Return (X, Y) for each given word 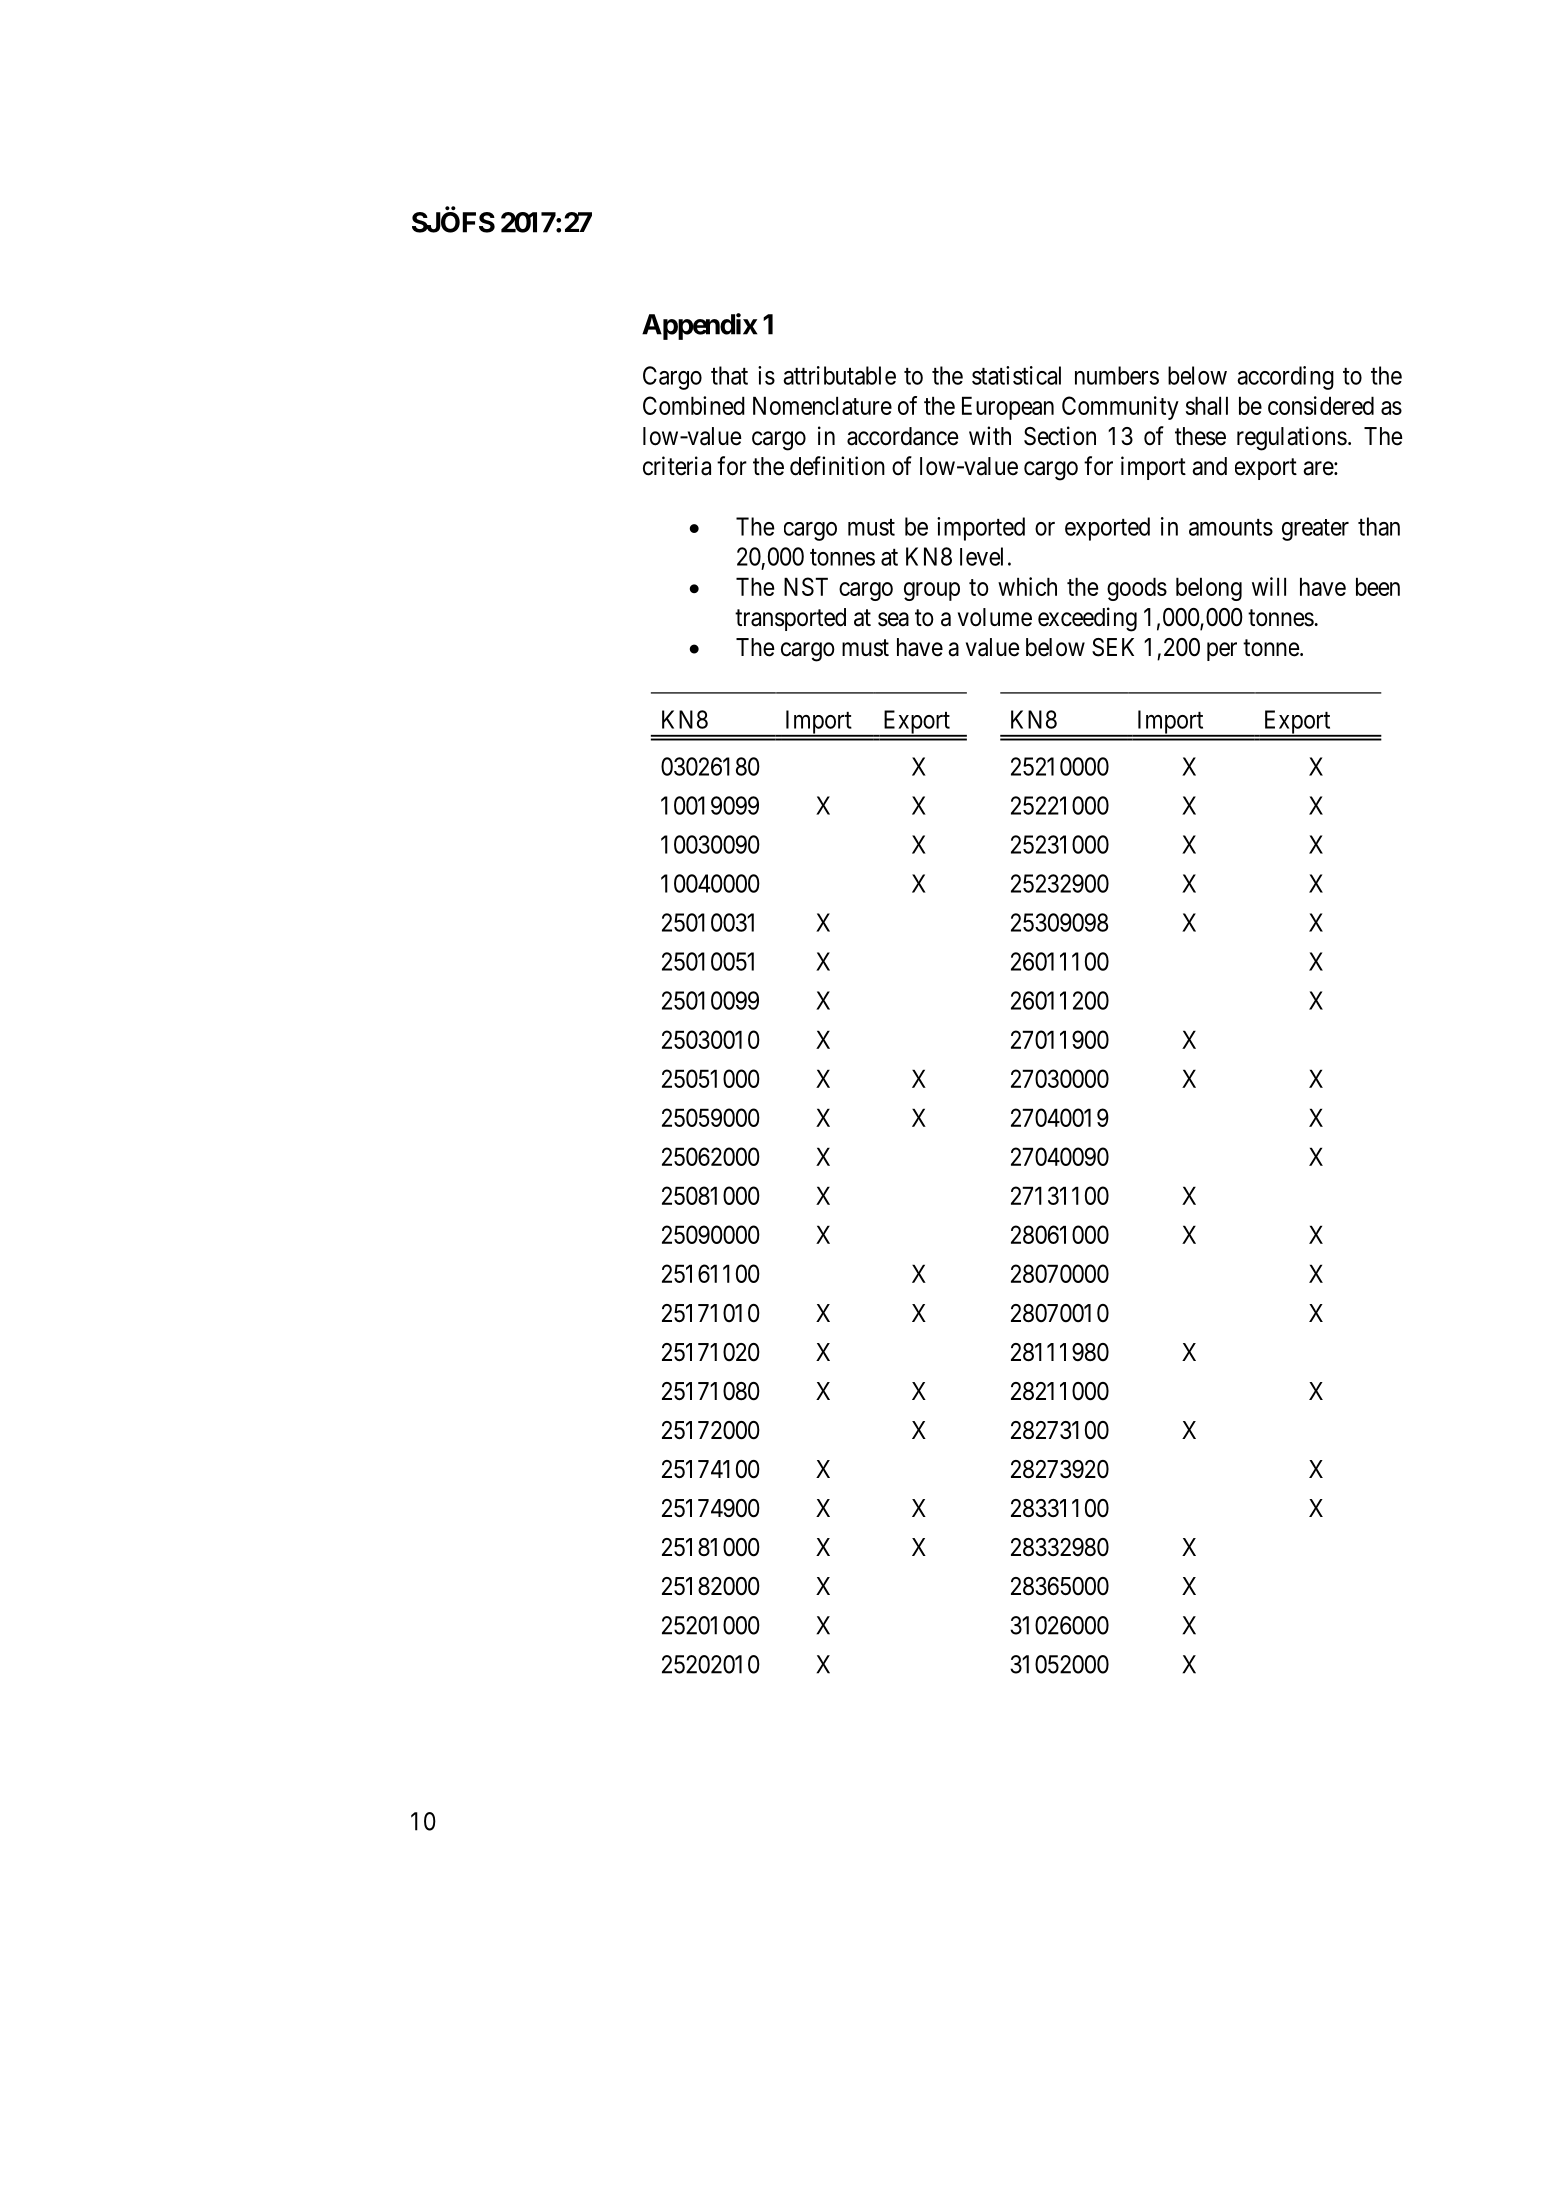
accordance (903, 436)
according (1285, 378)
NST (806, 586)
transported (790, 619)
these (1200, 436)
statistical (1016, 375)
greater (1315, 530)
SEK (1113, 647)
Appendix (699, 326)
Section (1060, 436)
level (981, 556)
